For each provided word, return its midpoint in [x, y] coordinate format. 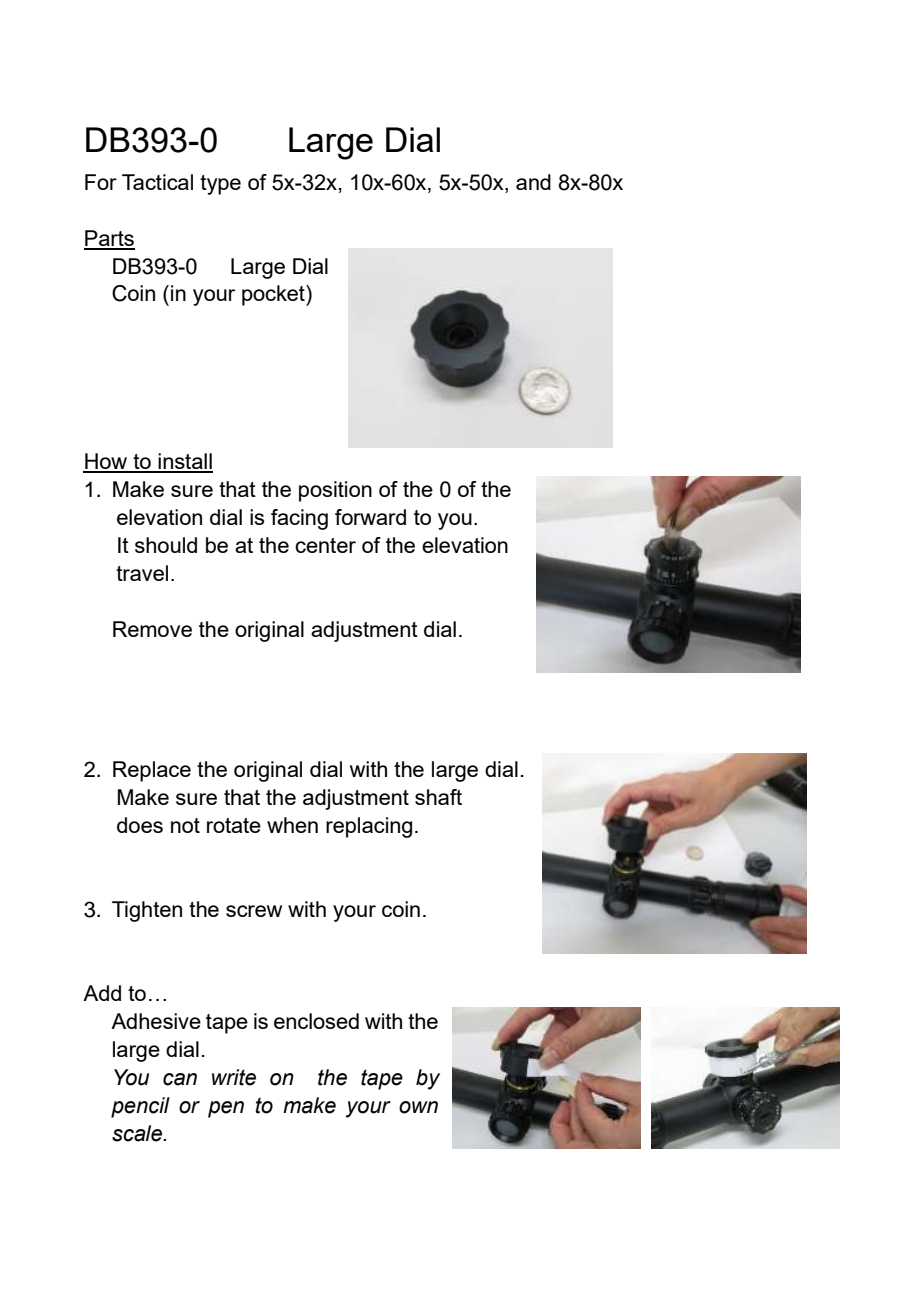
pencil [140, 1107]
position [335, 491]
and [533, 182]
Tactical [157, 182]
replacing [369, 827]
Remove [152, 629]
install [185, 462]
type [220, 185]
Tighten [147, 911]
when [292, 825]
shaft [438, 797]
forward [370, 517]
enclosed [316, 1021]
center [325, 545]
